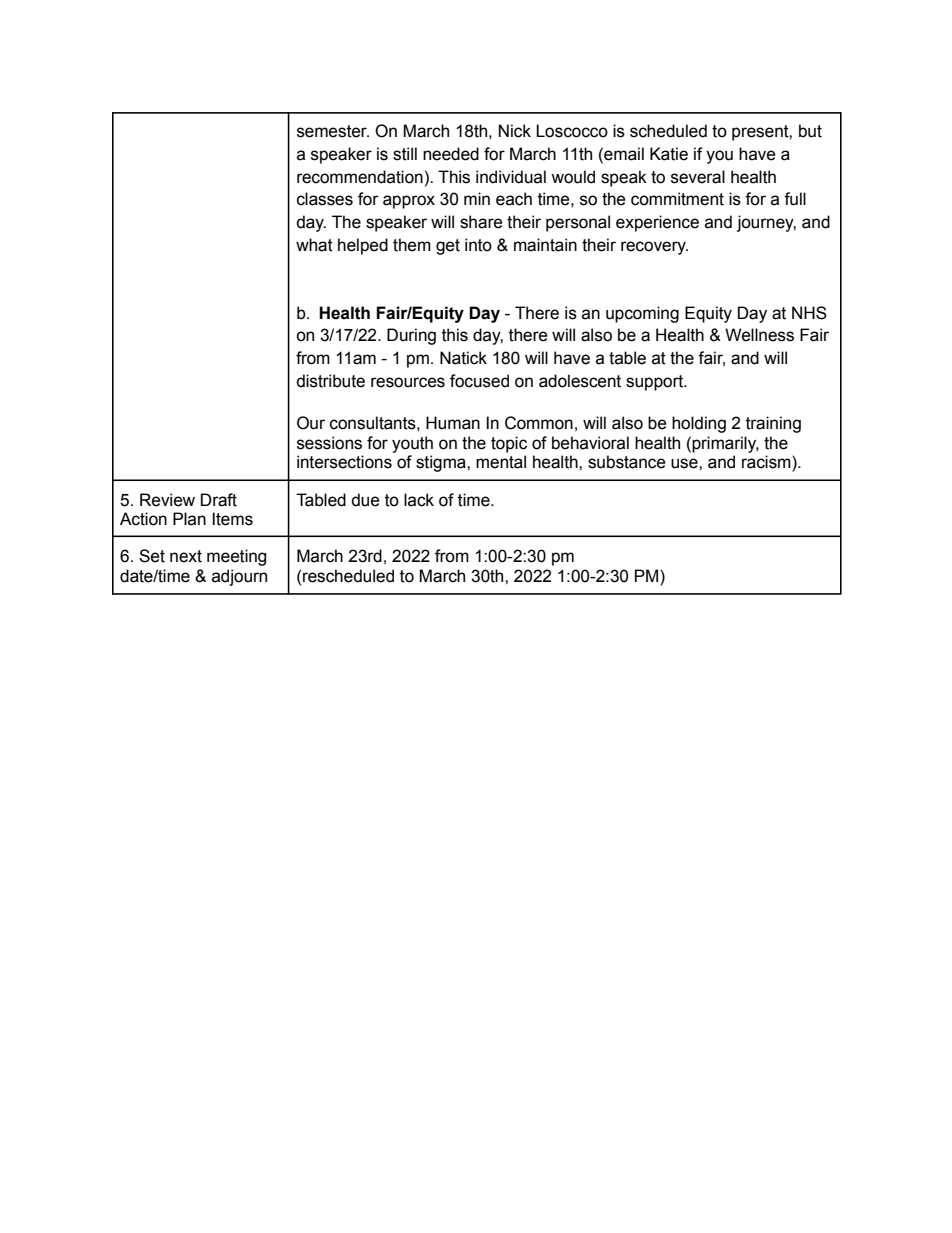 This screenshot has width=952, height=1233. I want to click on semester, so click(333, 131).
